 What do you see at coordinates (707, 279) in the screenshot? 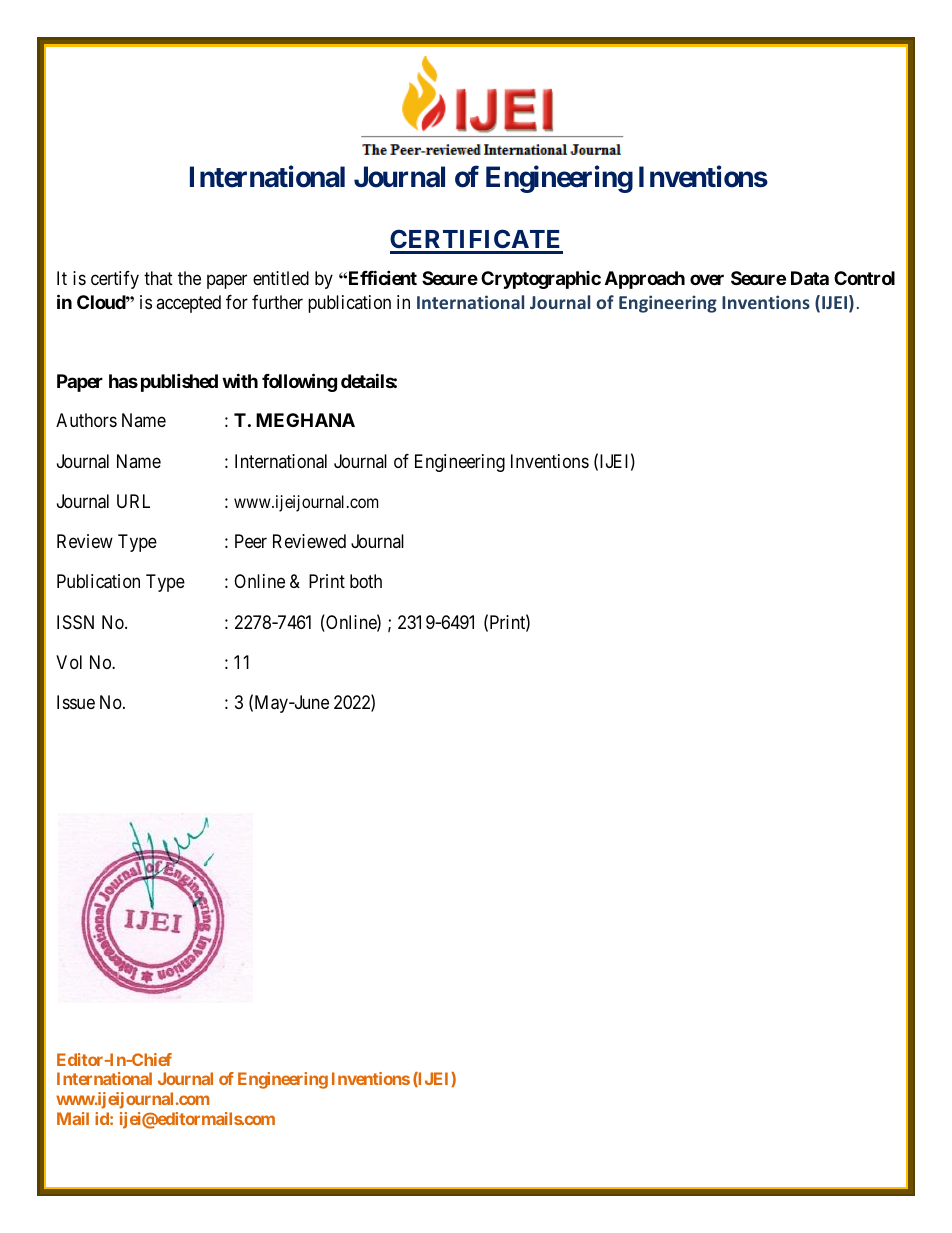
I see `over` at bounding box center [707, 279].
